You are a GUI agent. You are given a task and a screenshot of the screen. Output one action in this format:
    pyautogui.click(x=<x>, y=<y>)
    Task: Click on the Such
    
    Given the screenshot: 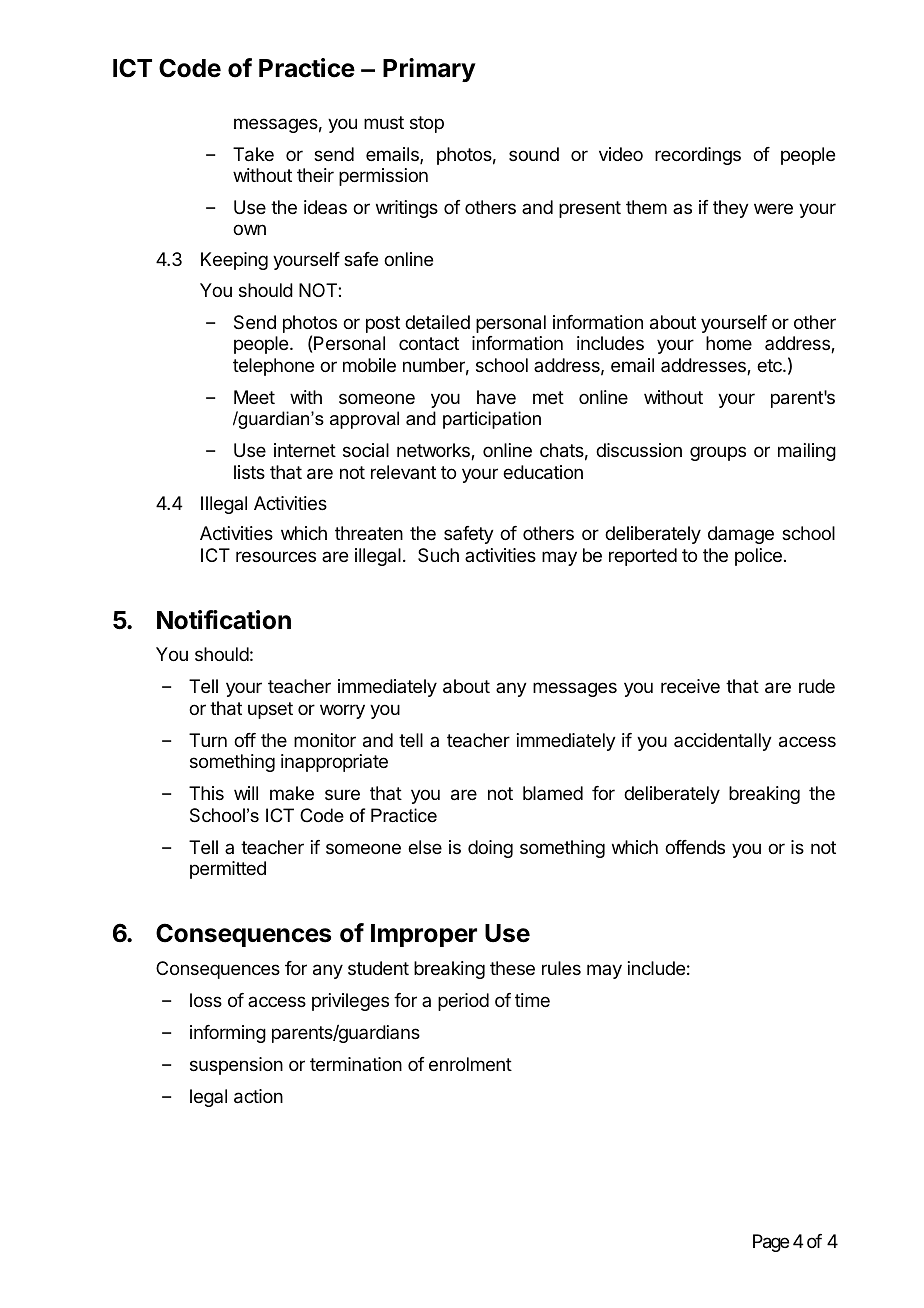 What is the action you would take?
    pyautogui.click(x=438, y=555)
